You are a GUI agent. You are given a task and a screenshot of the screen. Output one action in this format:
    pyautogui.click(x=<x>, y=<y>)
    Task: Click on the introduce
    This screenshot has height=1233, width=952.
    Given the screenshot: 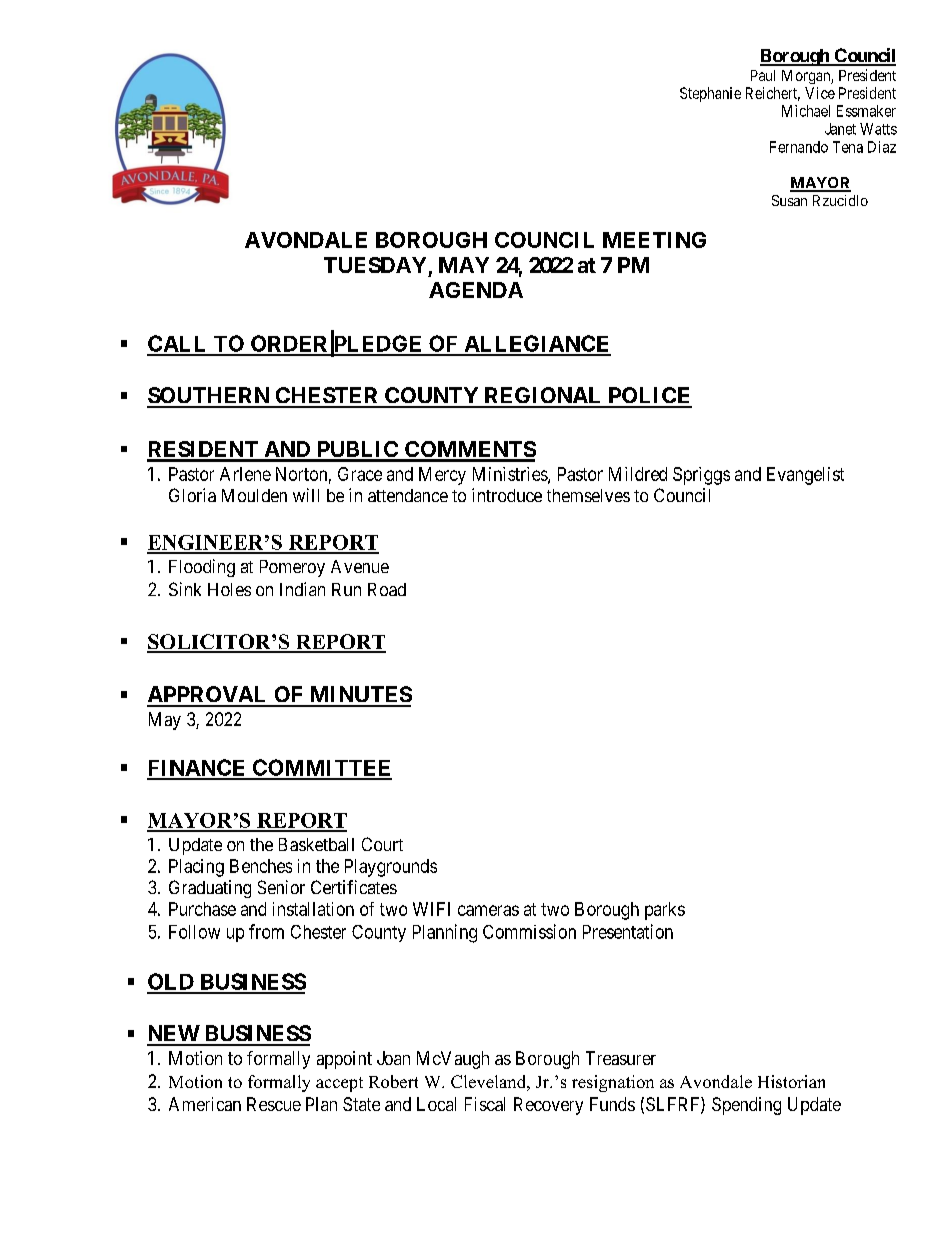 What is the action you would take?
    pyautogui.click(x=507, y=495)
